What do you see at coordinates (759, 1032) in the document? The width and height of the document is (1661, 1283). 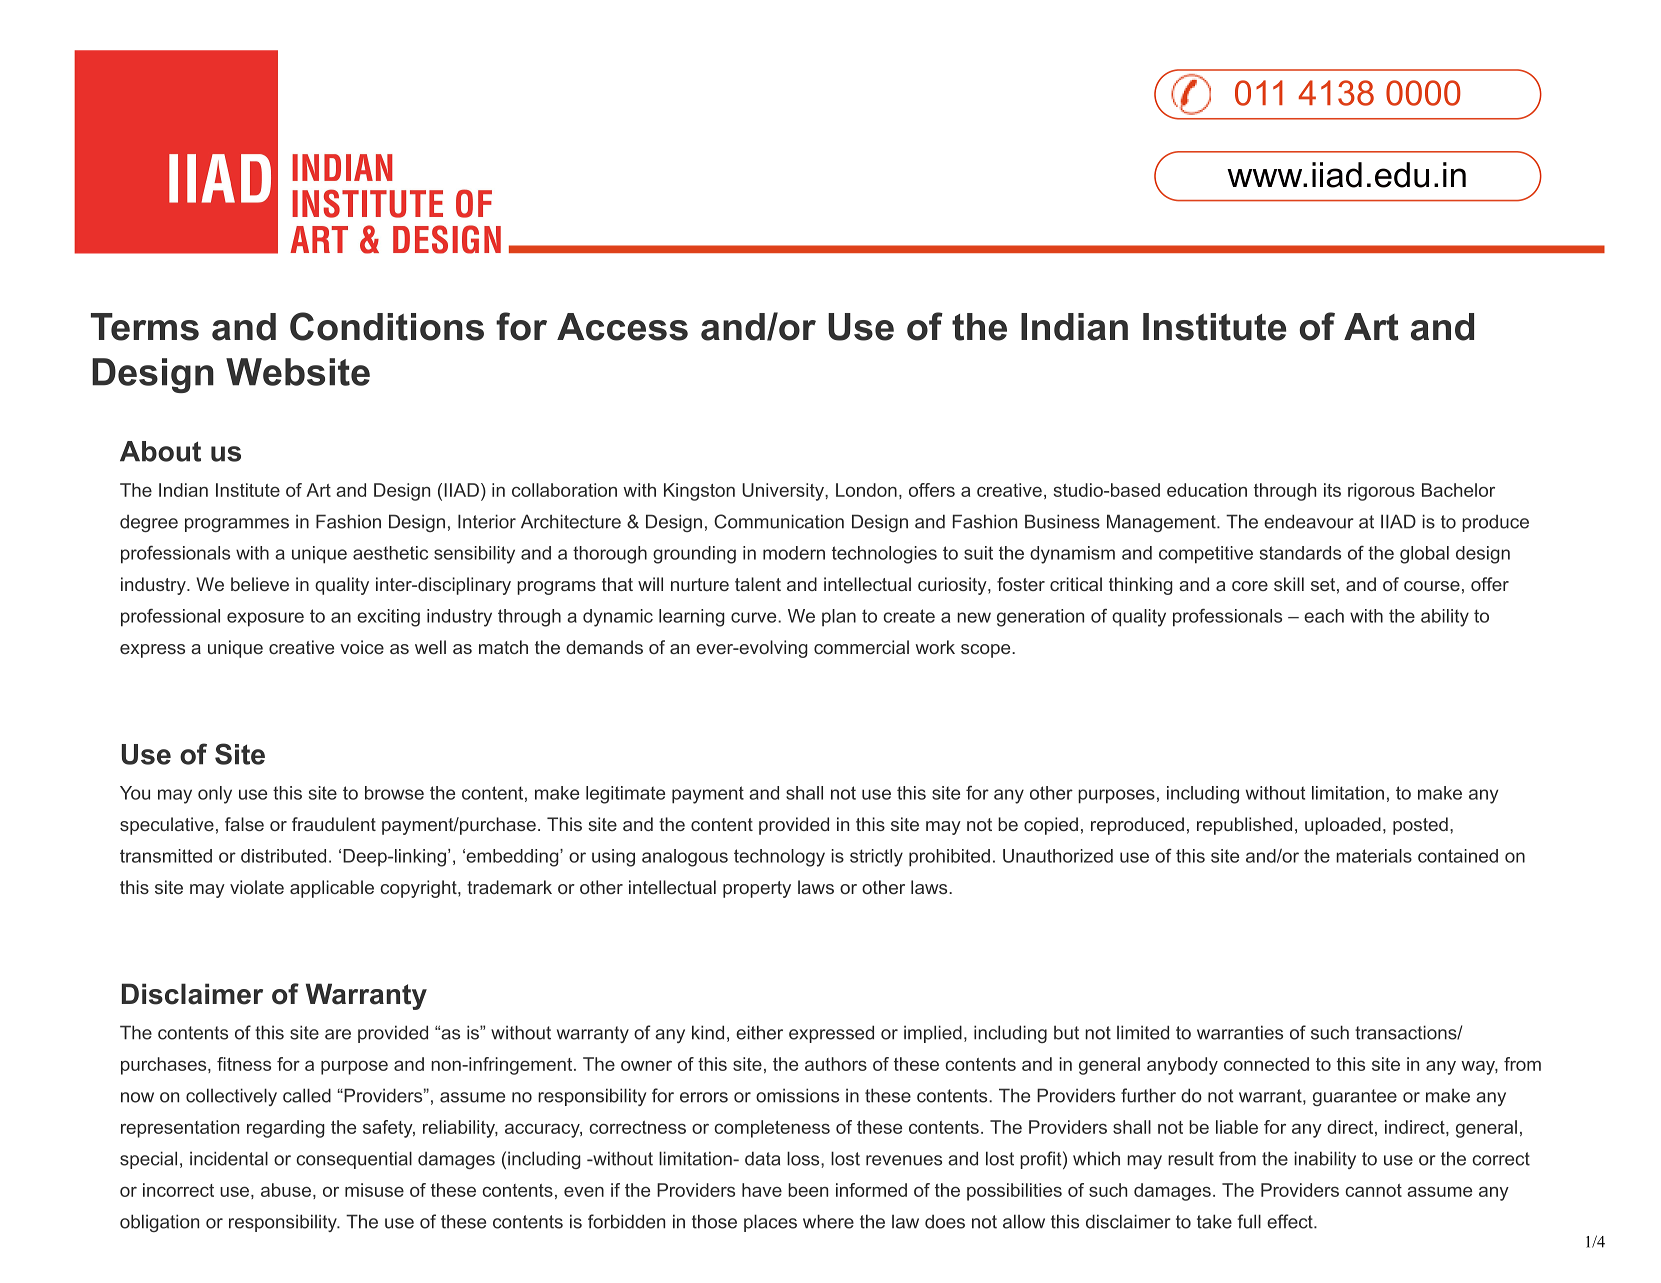 I see `either` at bounding box center [759, 1032].
